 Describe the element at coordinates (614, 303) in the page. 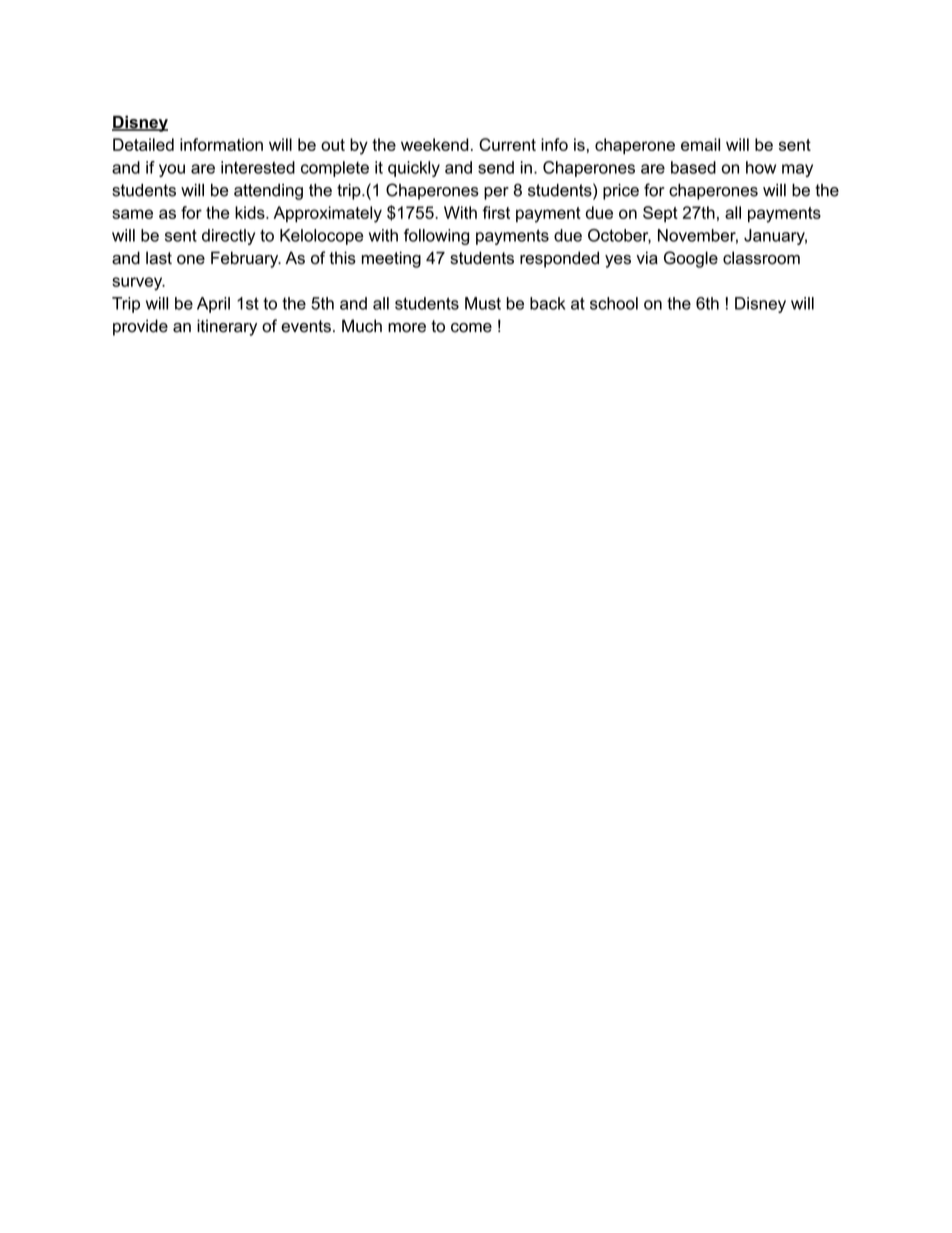

I see `school` at that location.
